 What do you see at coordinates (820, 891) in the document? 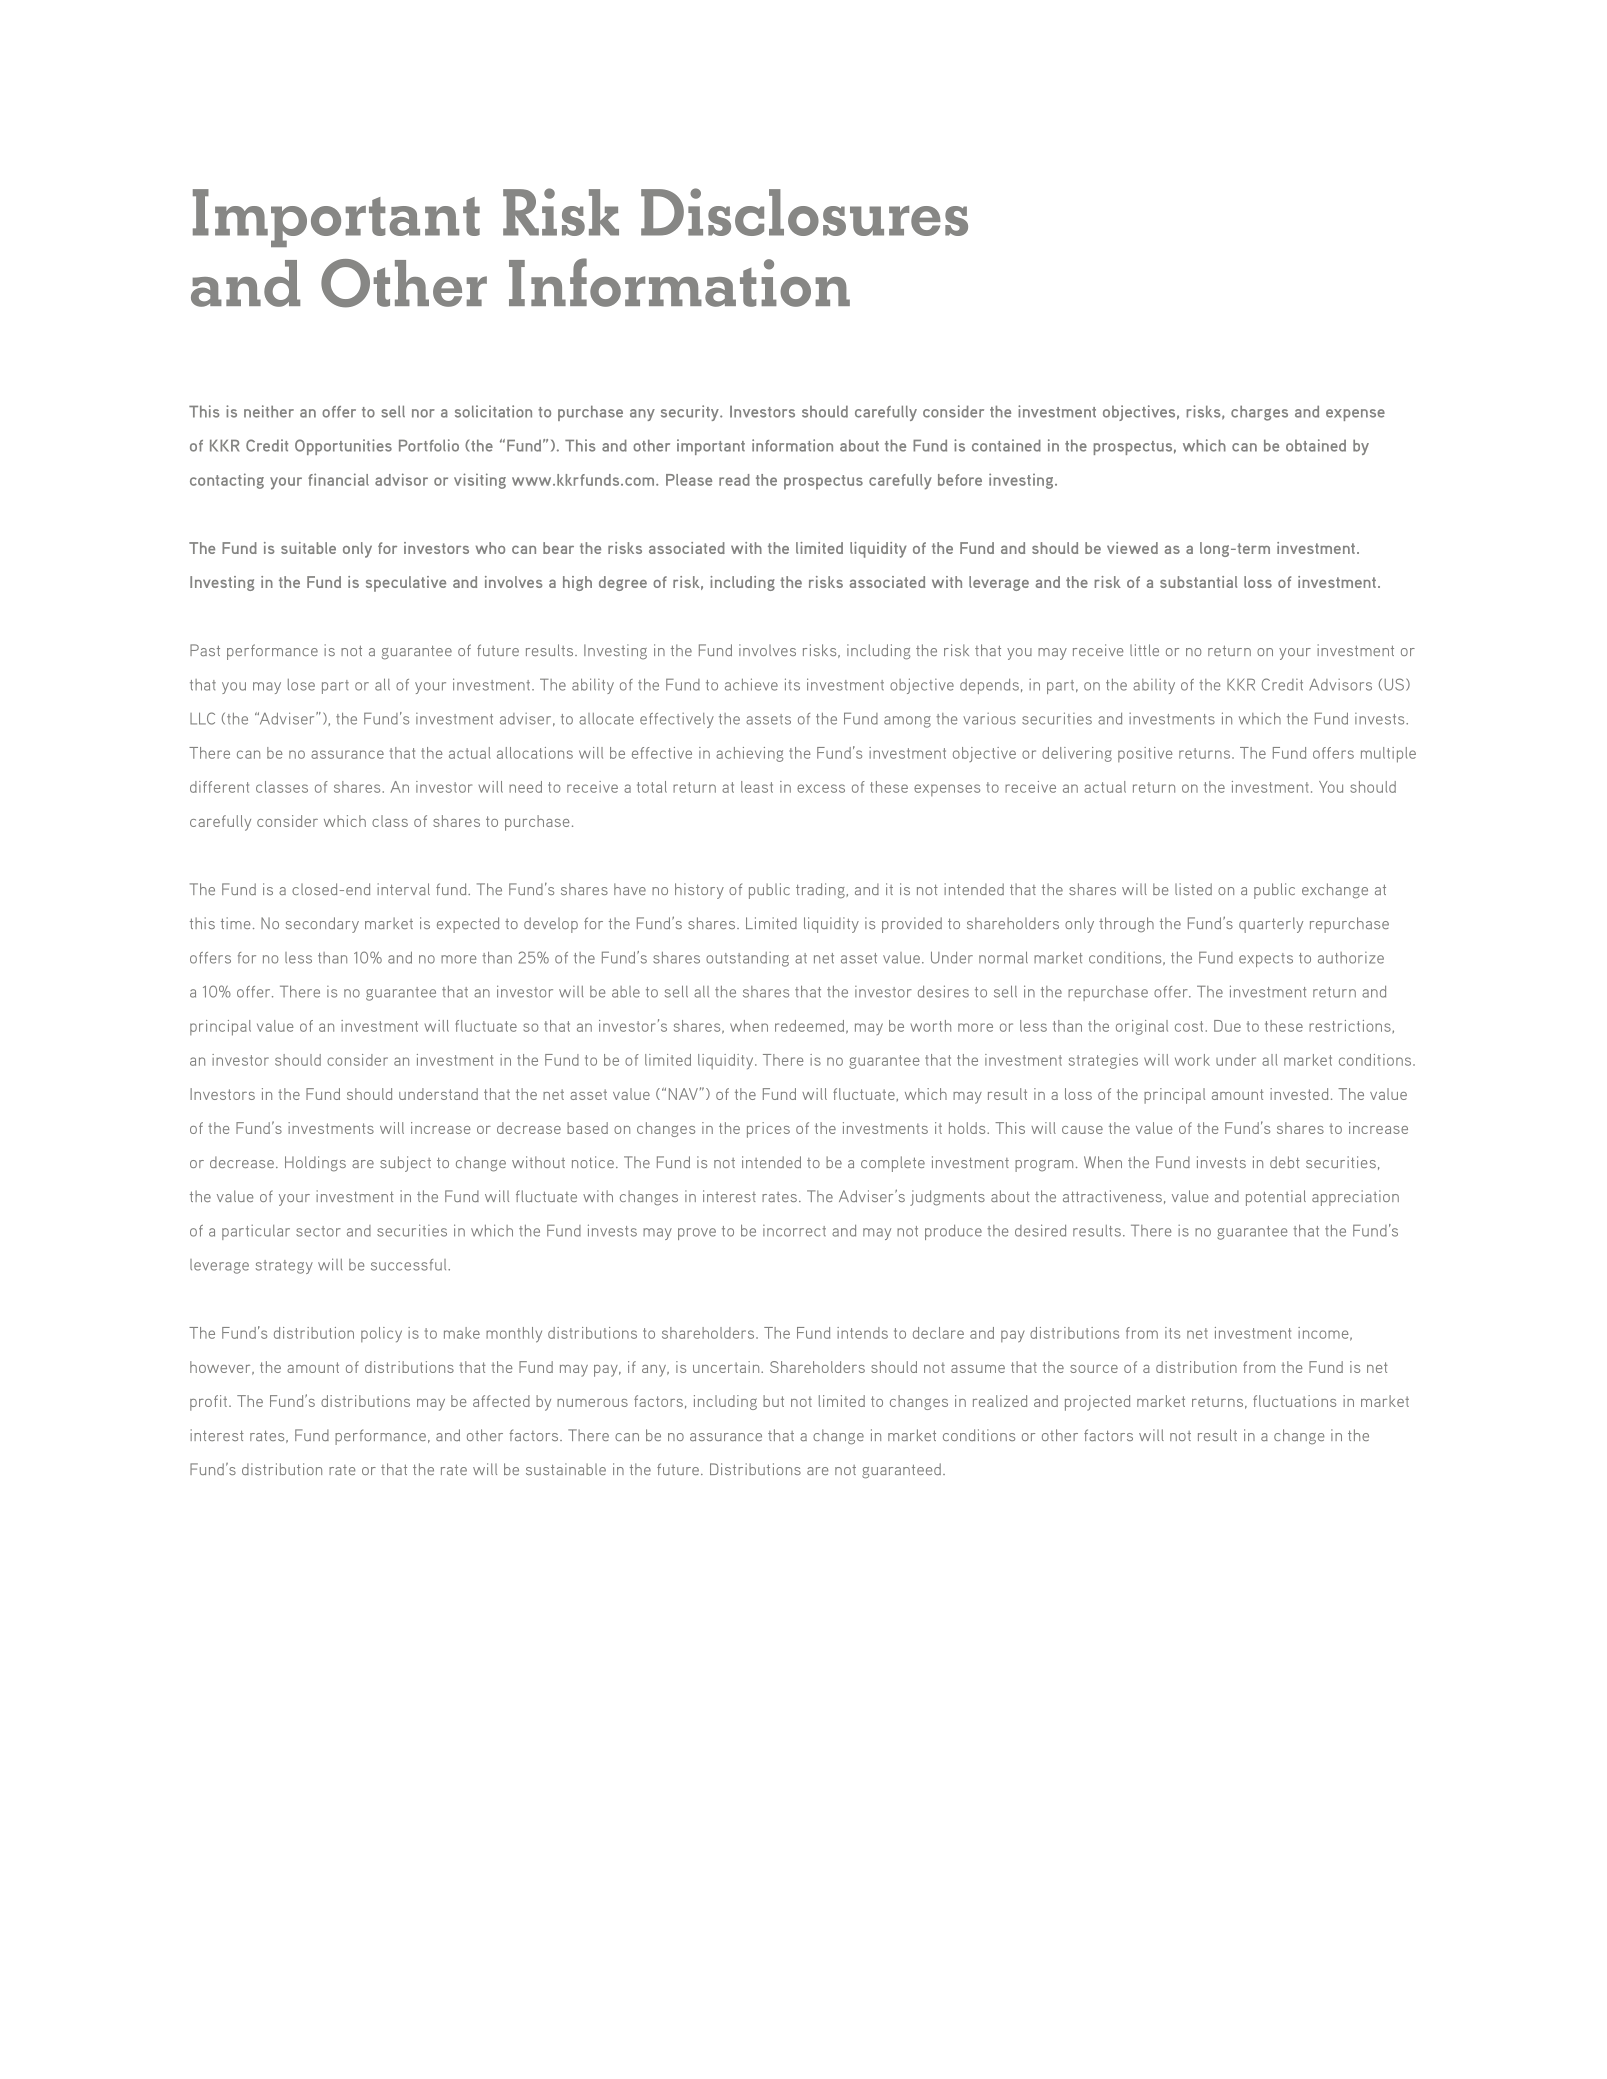
I see `trading` at bounding box center [820, 891].
